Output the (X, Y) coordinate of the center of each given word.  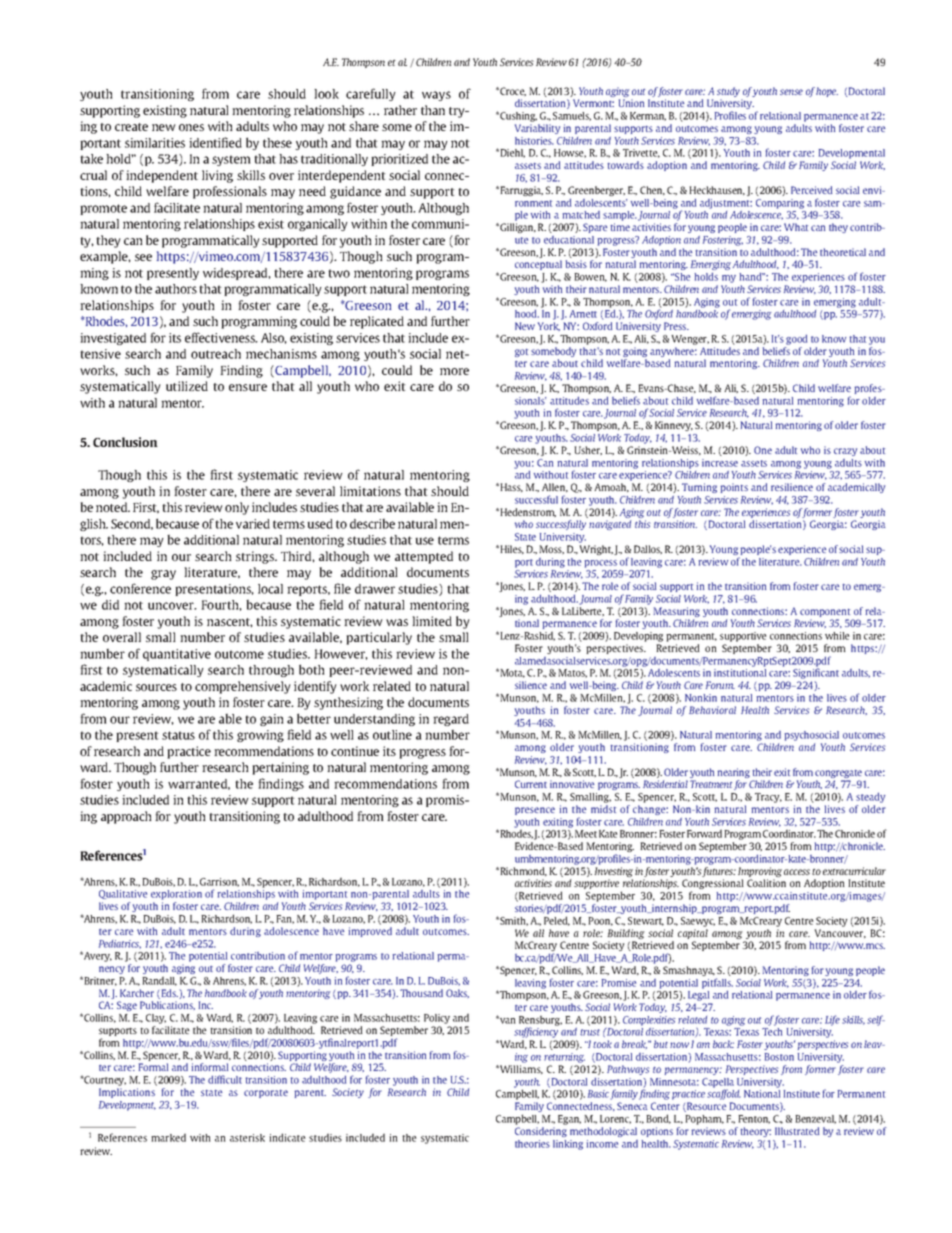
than (433, 110)
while (837, 636)
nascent (230, 623)
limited (432, 621)
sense (791, 92)
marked (168, 1137)
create (131, 127)
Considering (541, 1132)
